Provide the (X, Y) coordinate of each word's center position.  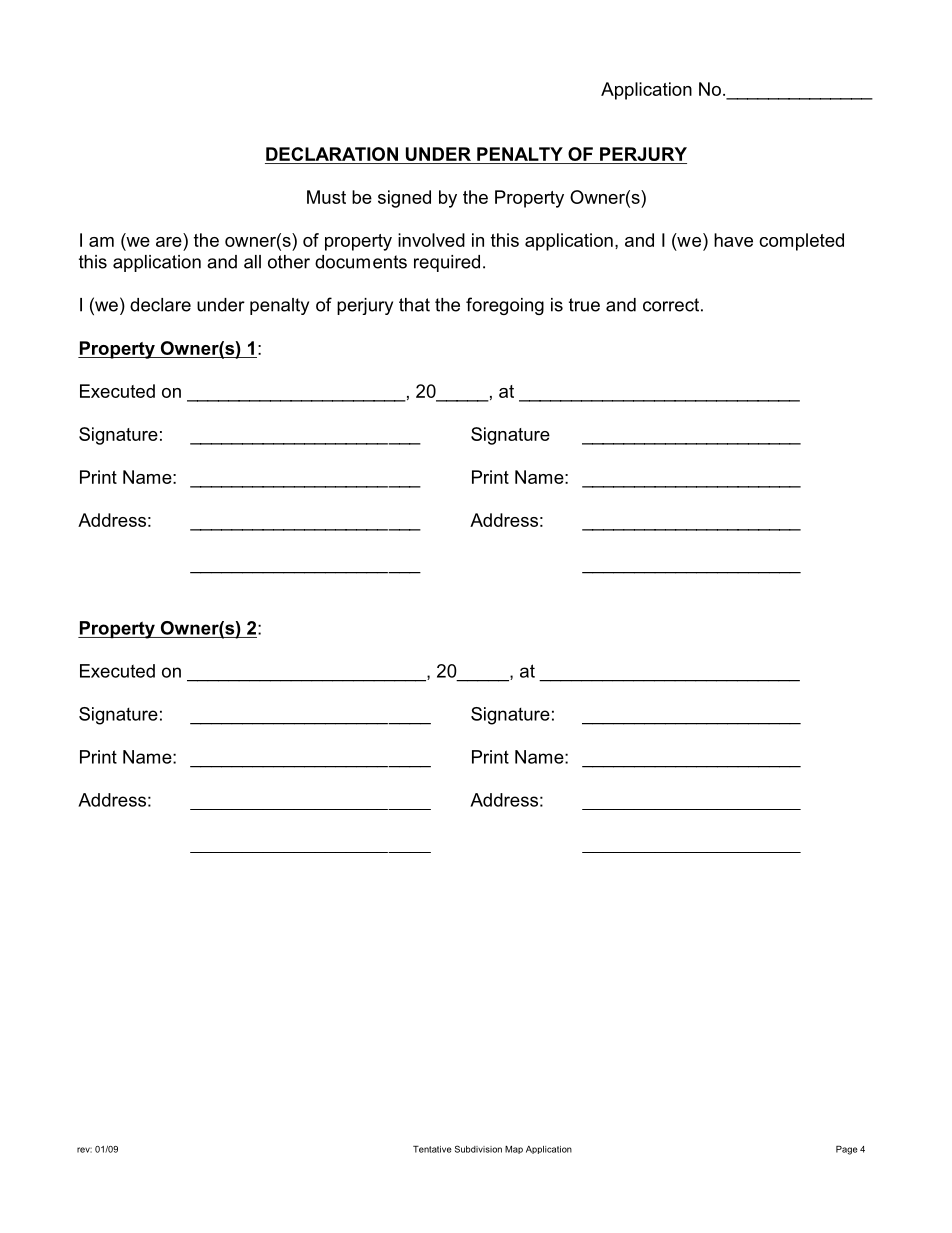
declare (160, 305)
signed (404, 199)
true (584, 305)
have (733, 240)
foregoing (505, 306)
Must (326, 197)
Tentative (432, 1149)
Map (514, 1150)
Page (847, 1150)
